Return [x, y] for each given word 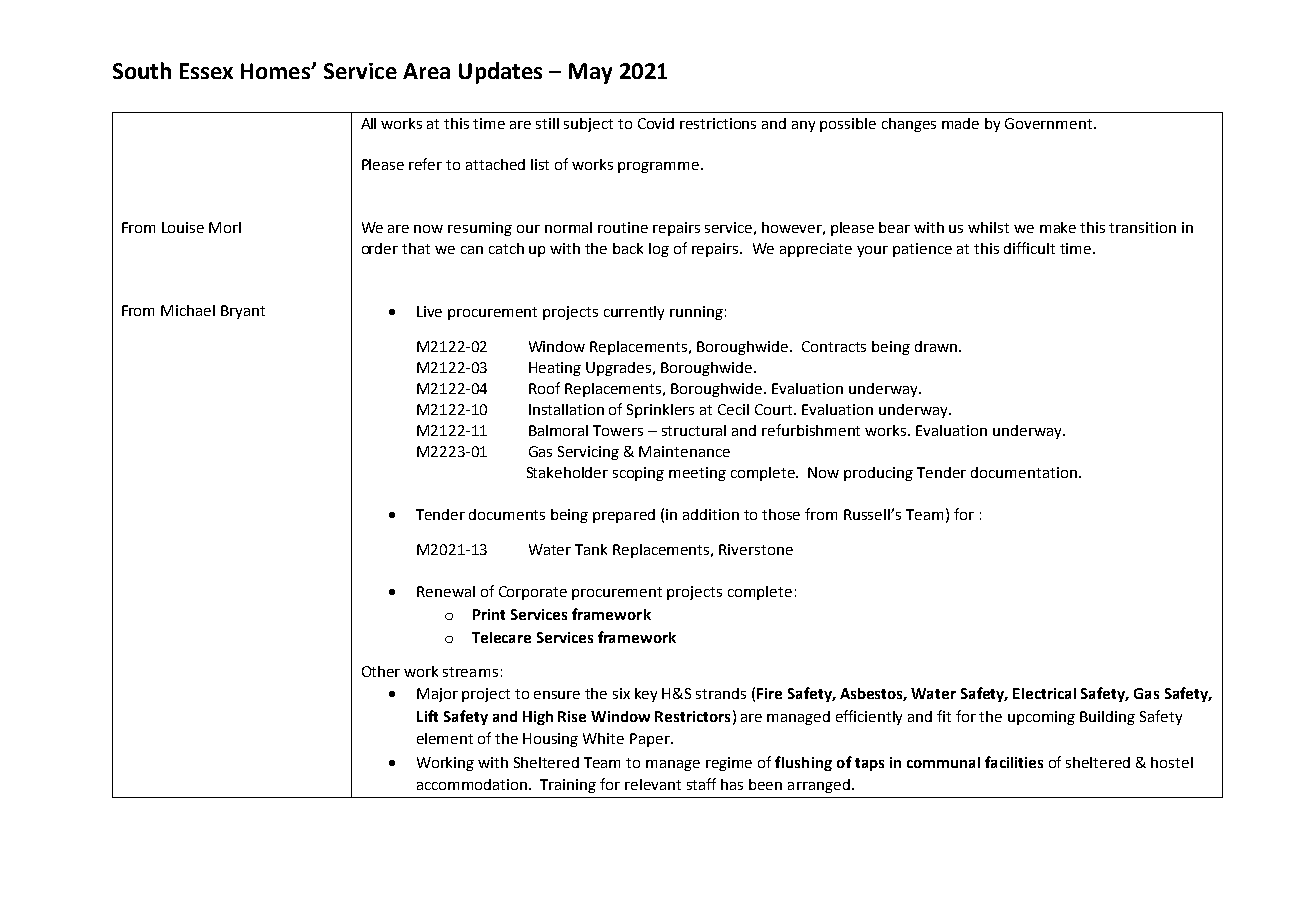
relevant [653, 784]
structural [694, 430]
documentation [1024, 472]
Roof [544, 388]
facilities [1014, 762]
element [445, 738]
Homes [276, 71]
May [590, 73]
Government [1050, 123]
